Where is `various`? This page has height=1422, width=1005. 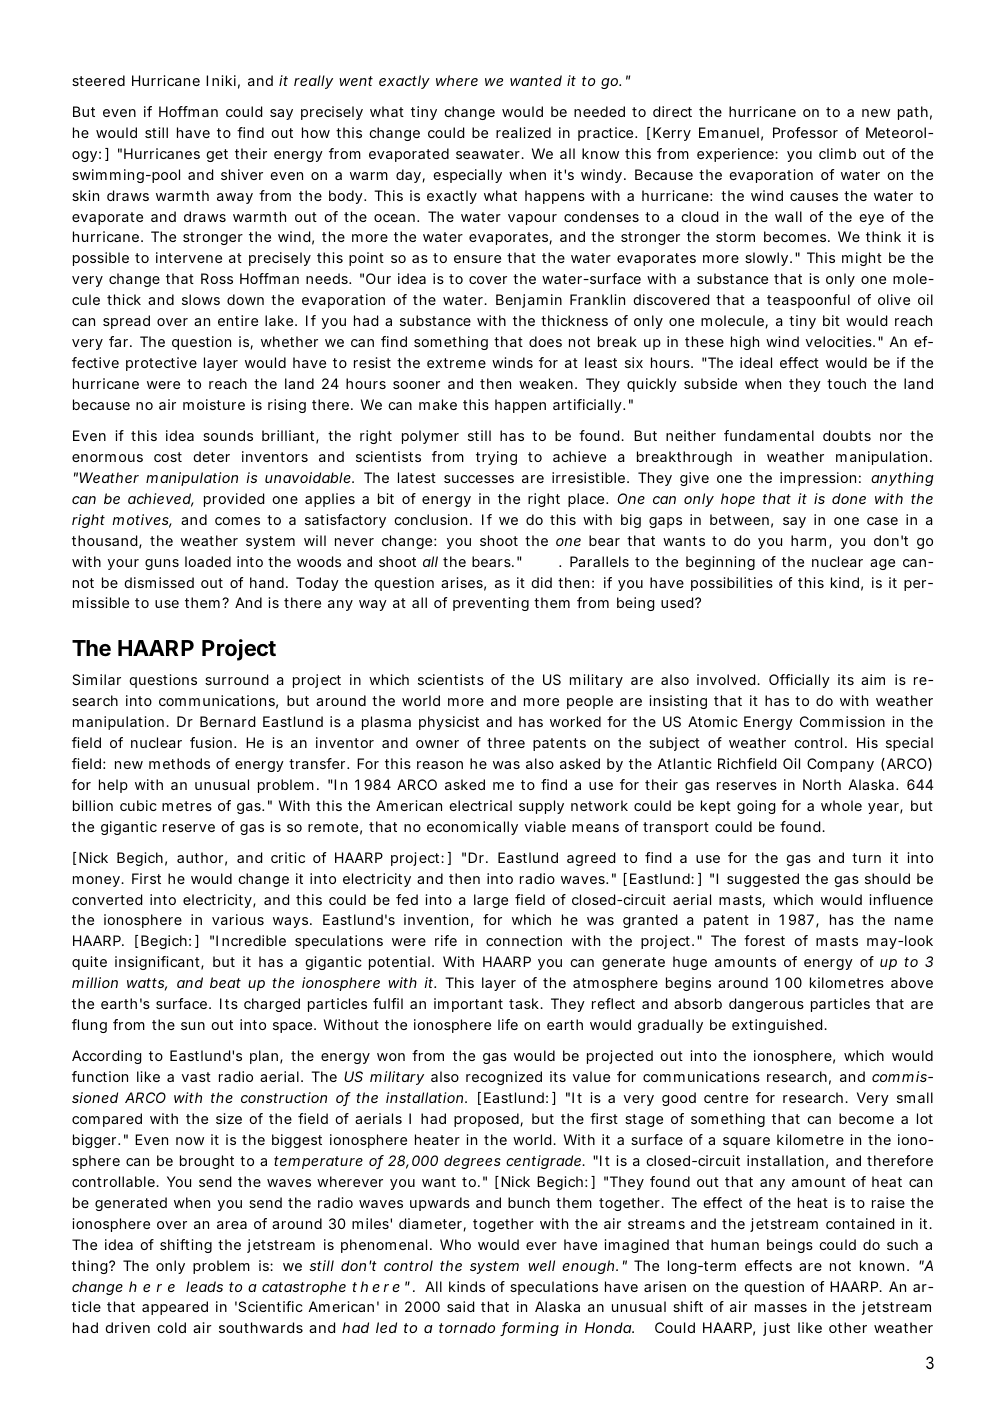 various is located at coordinates (238, 919).
